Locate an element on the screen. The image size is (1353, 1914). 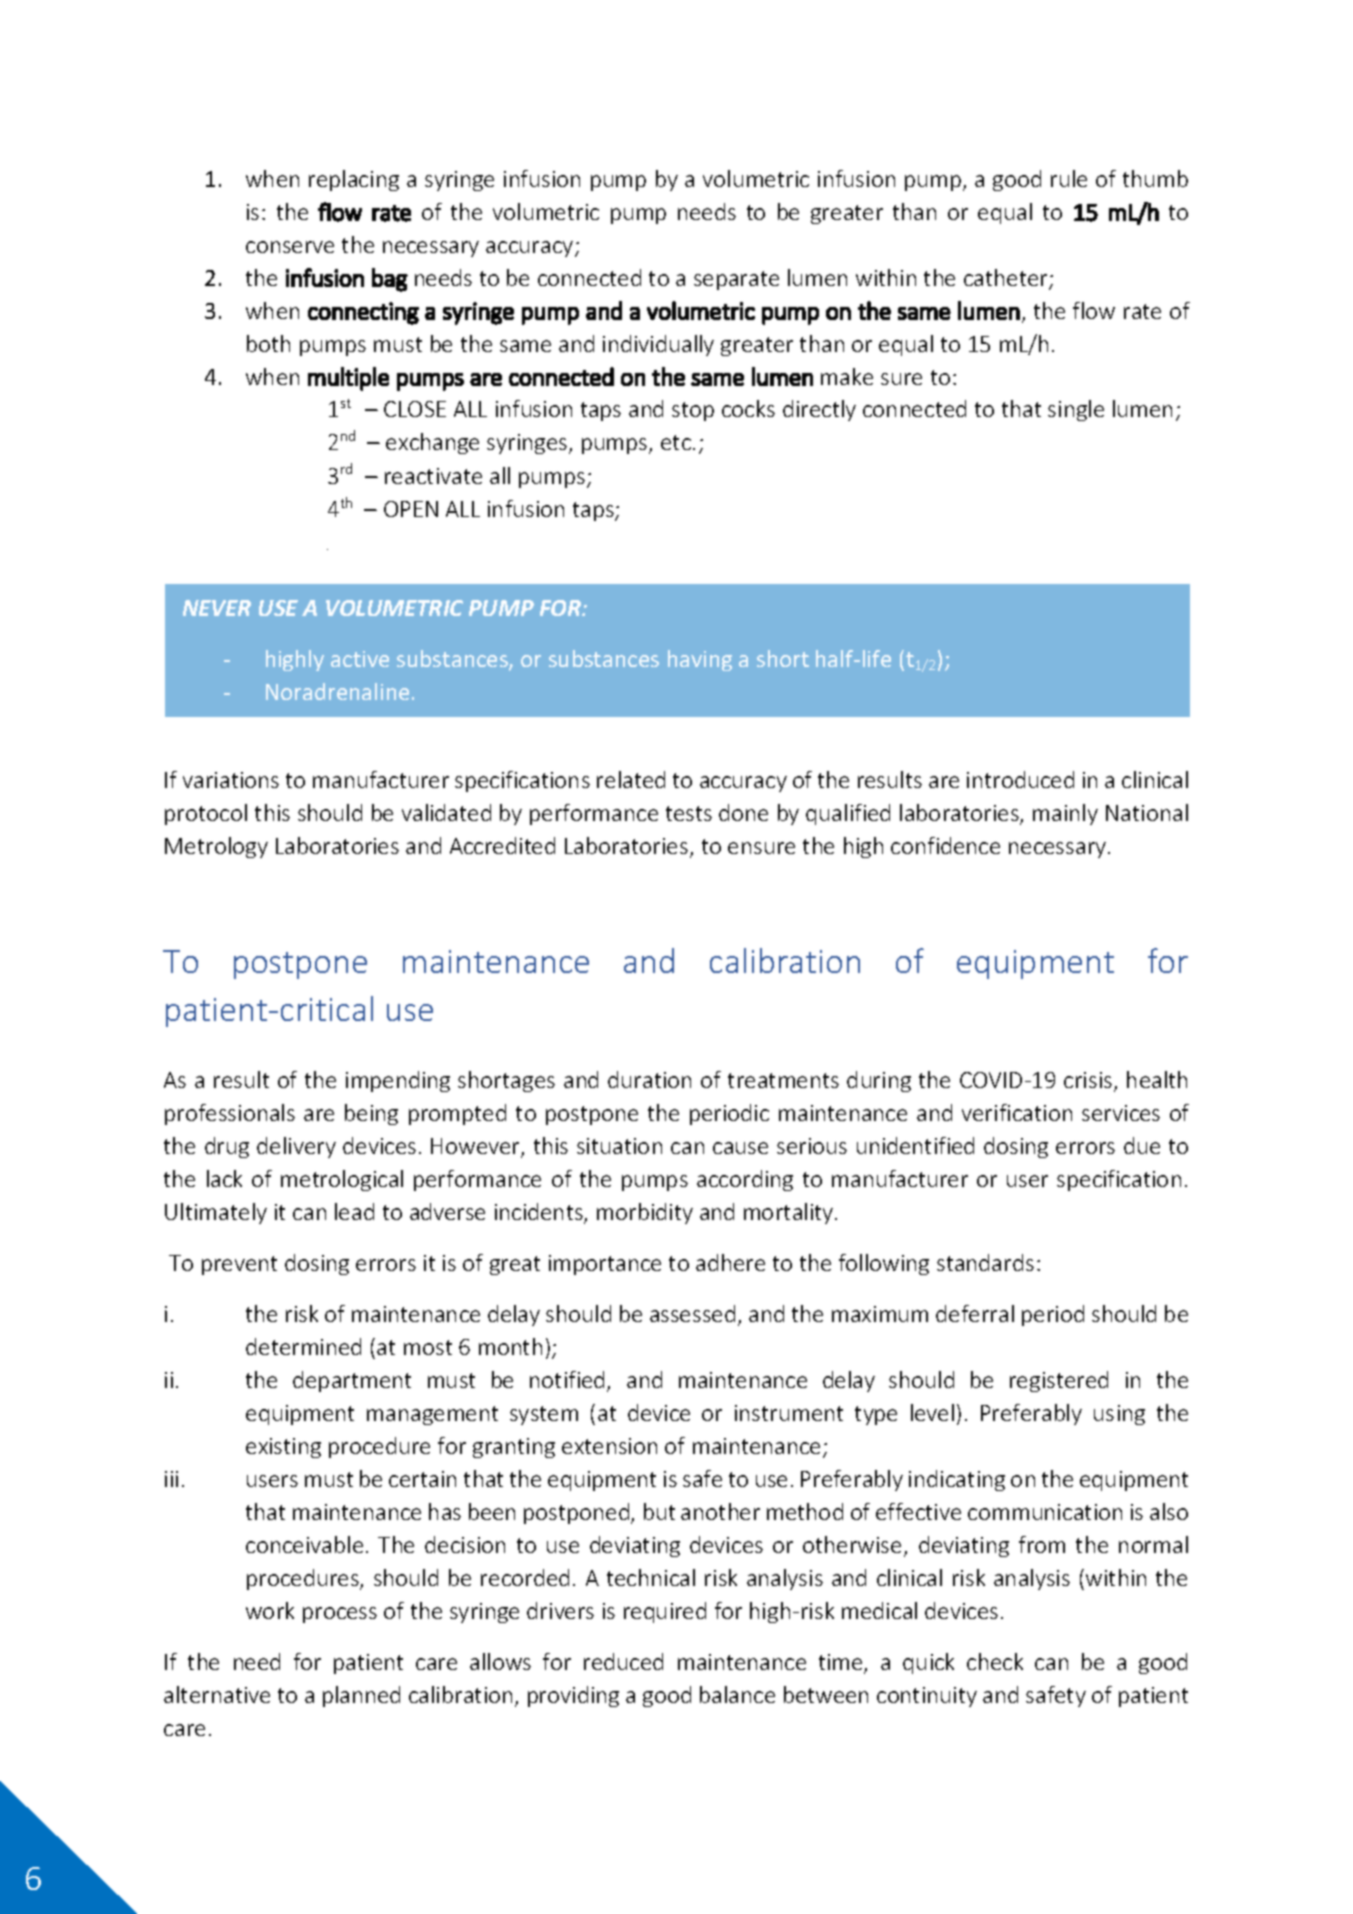
rule is located at coordinates (1069, 178).
